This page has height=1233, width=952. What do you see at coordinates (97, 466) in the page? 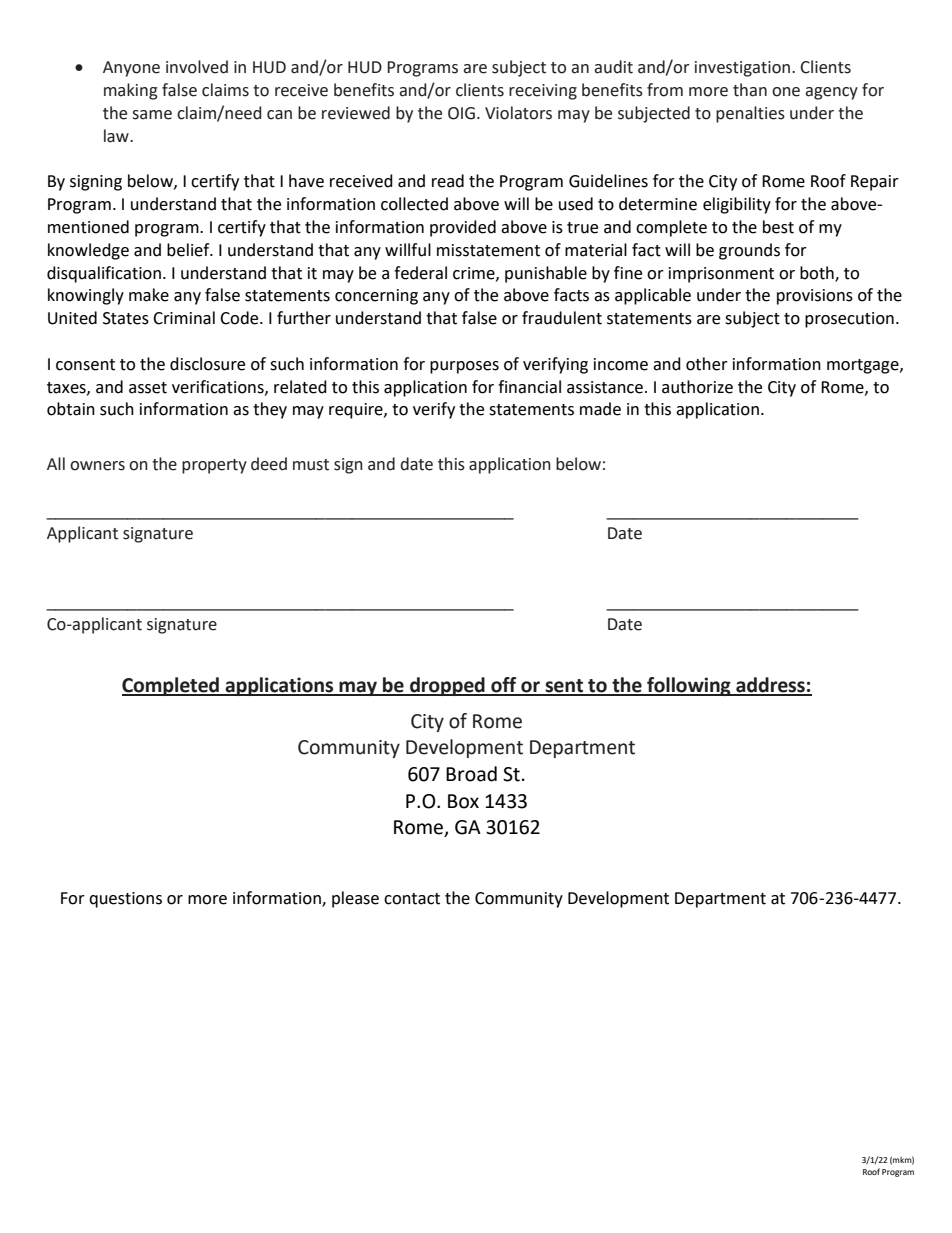
I see `owners` at bounding box center [97, 466].
